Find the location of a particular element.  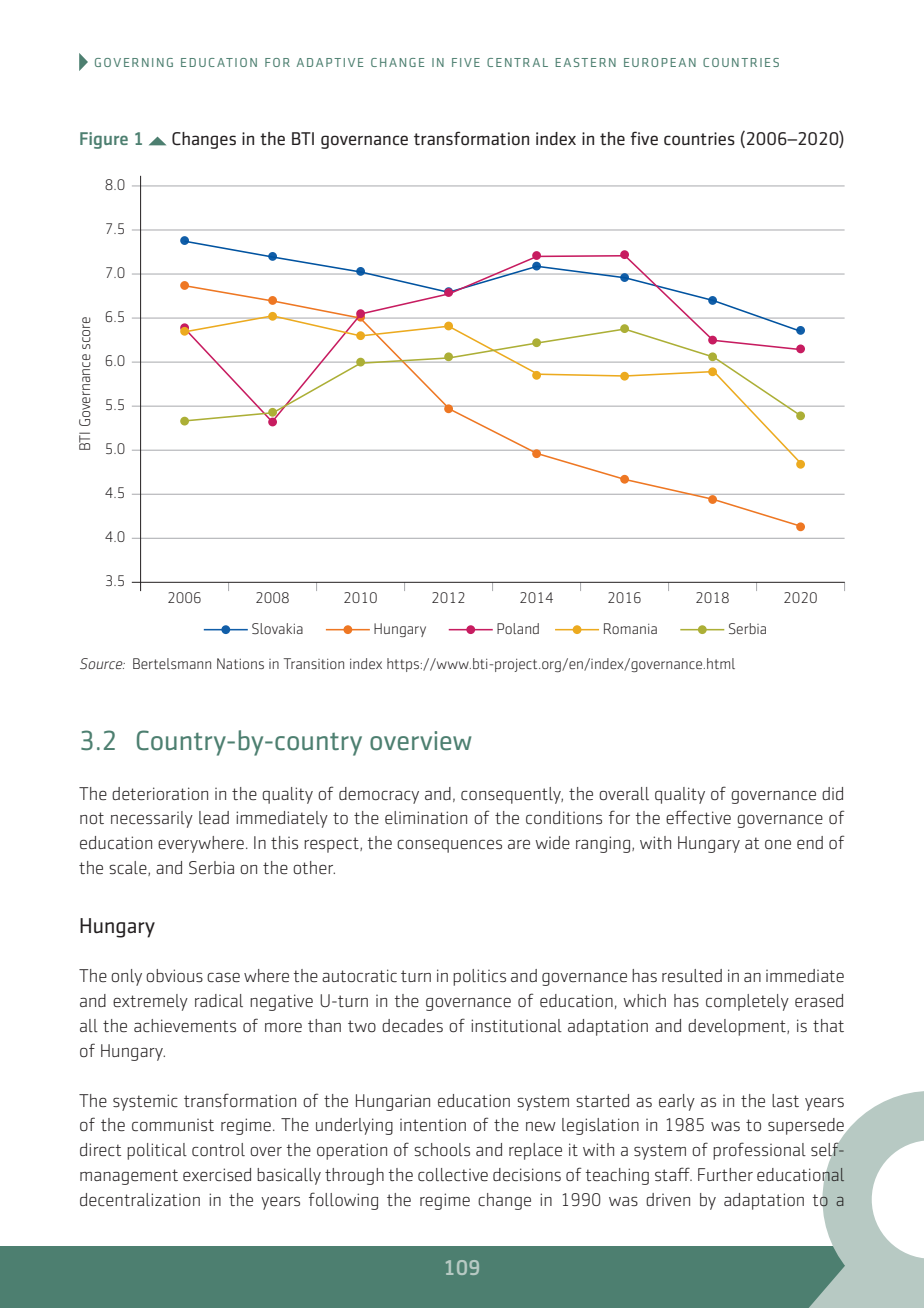

consequently is located at coordinates (512, 795).
